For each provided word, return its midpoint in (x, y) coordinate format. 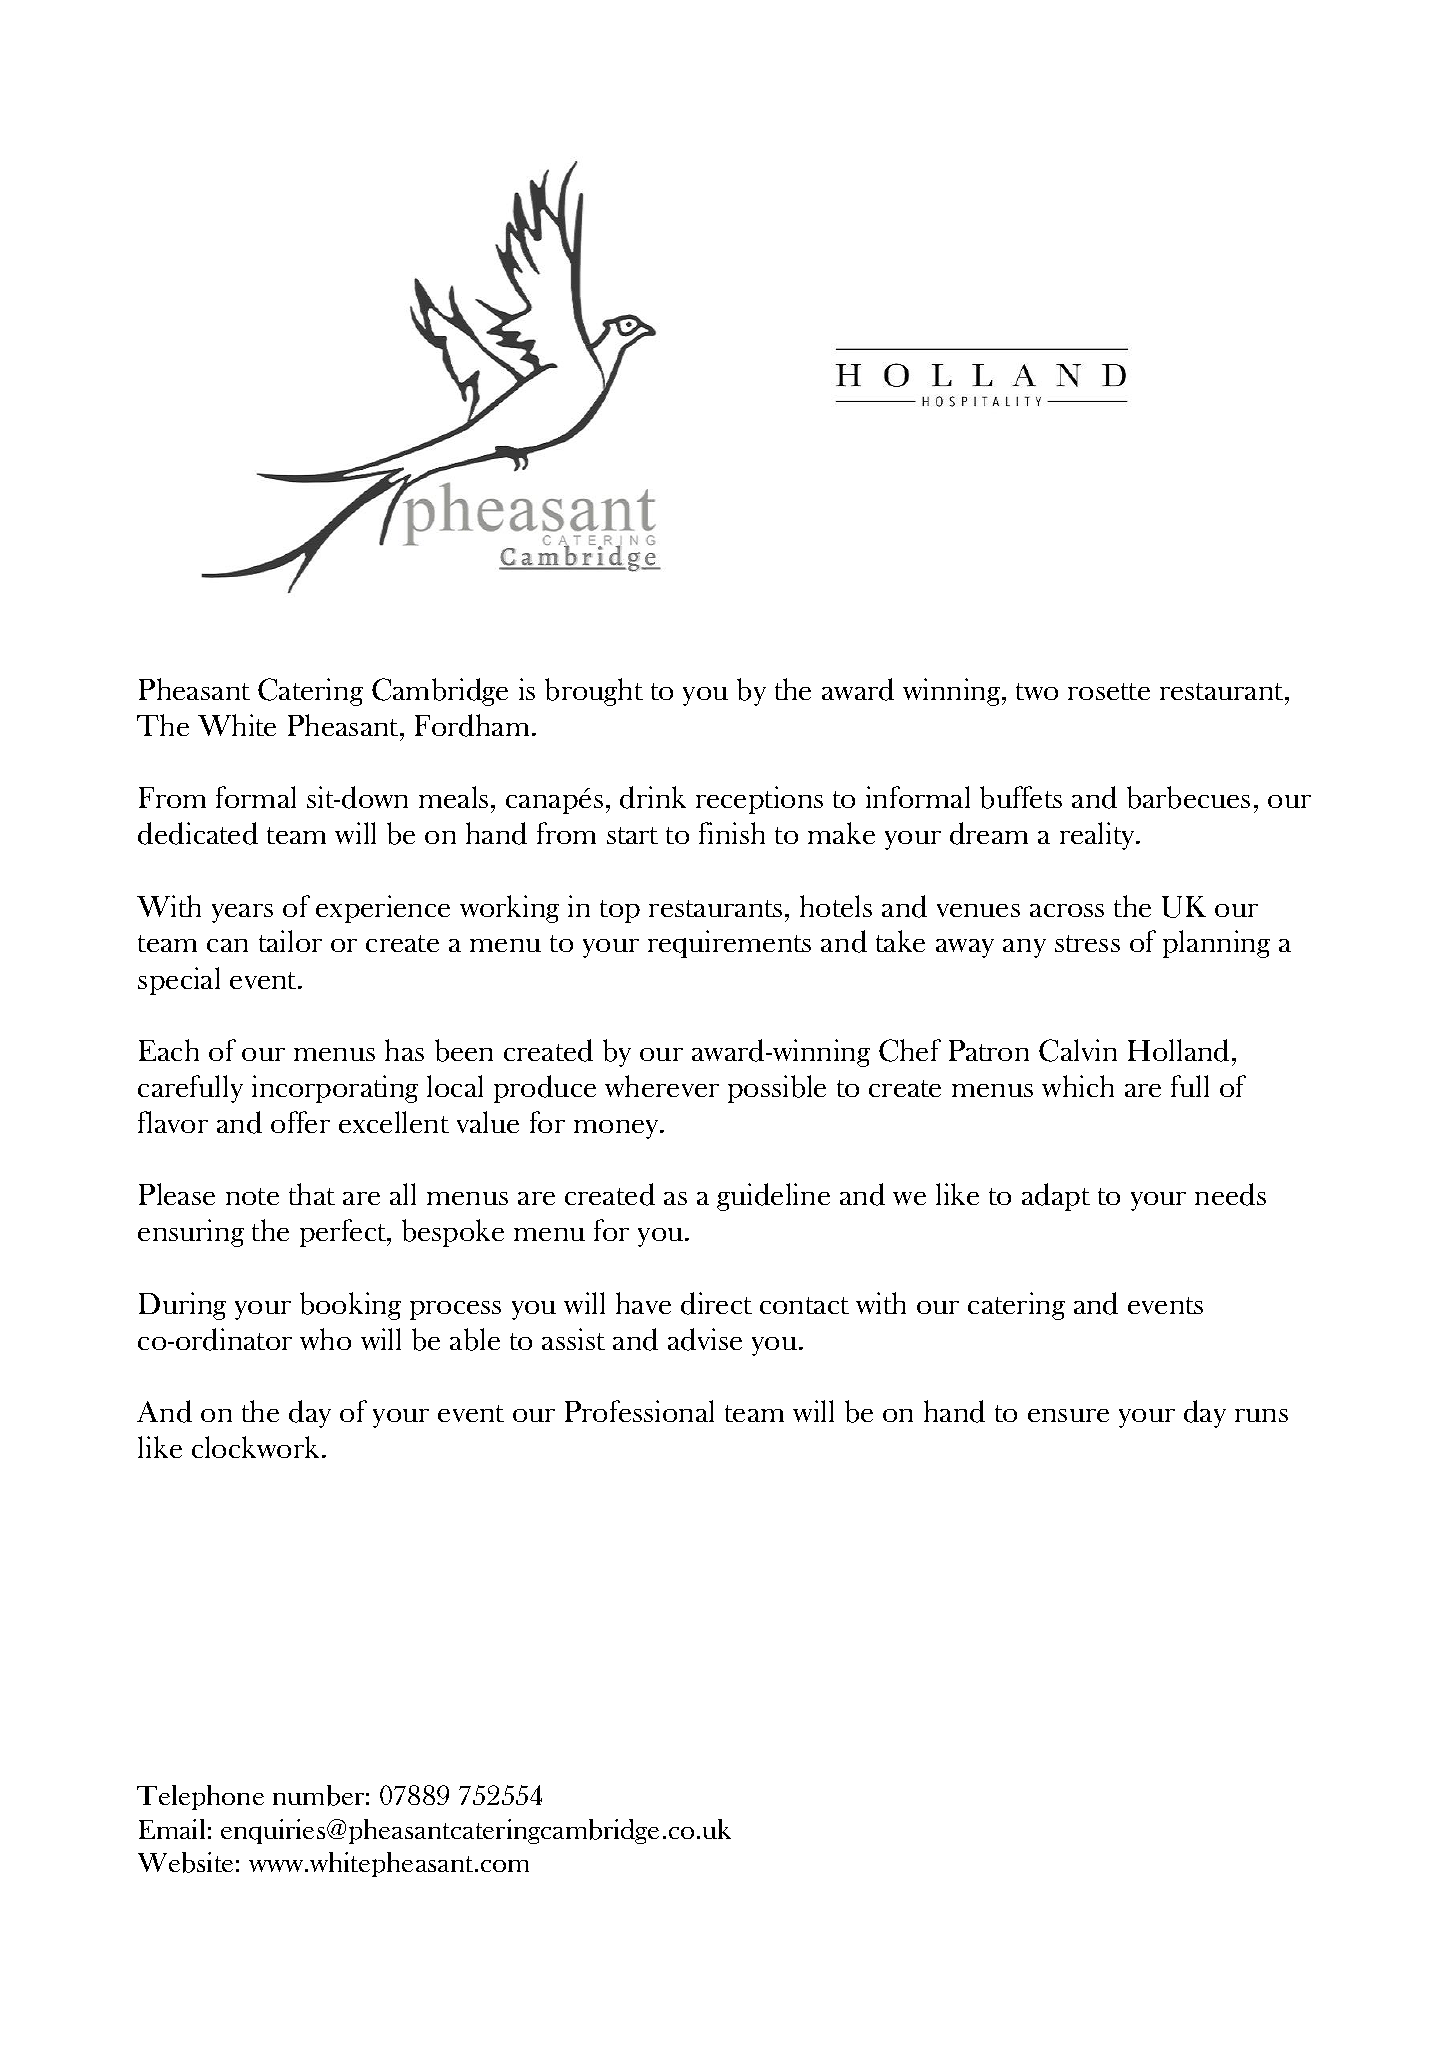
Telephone (200, 1797)
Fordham (474, 725)
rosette (1109, 691)
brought (594, 692)
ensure (1068, 1415)
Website (185, 1862)
